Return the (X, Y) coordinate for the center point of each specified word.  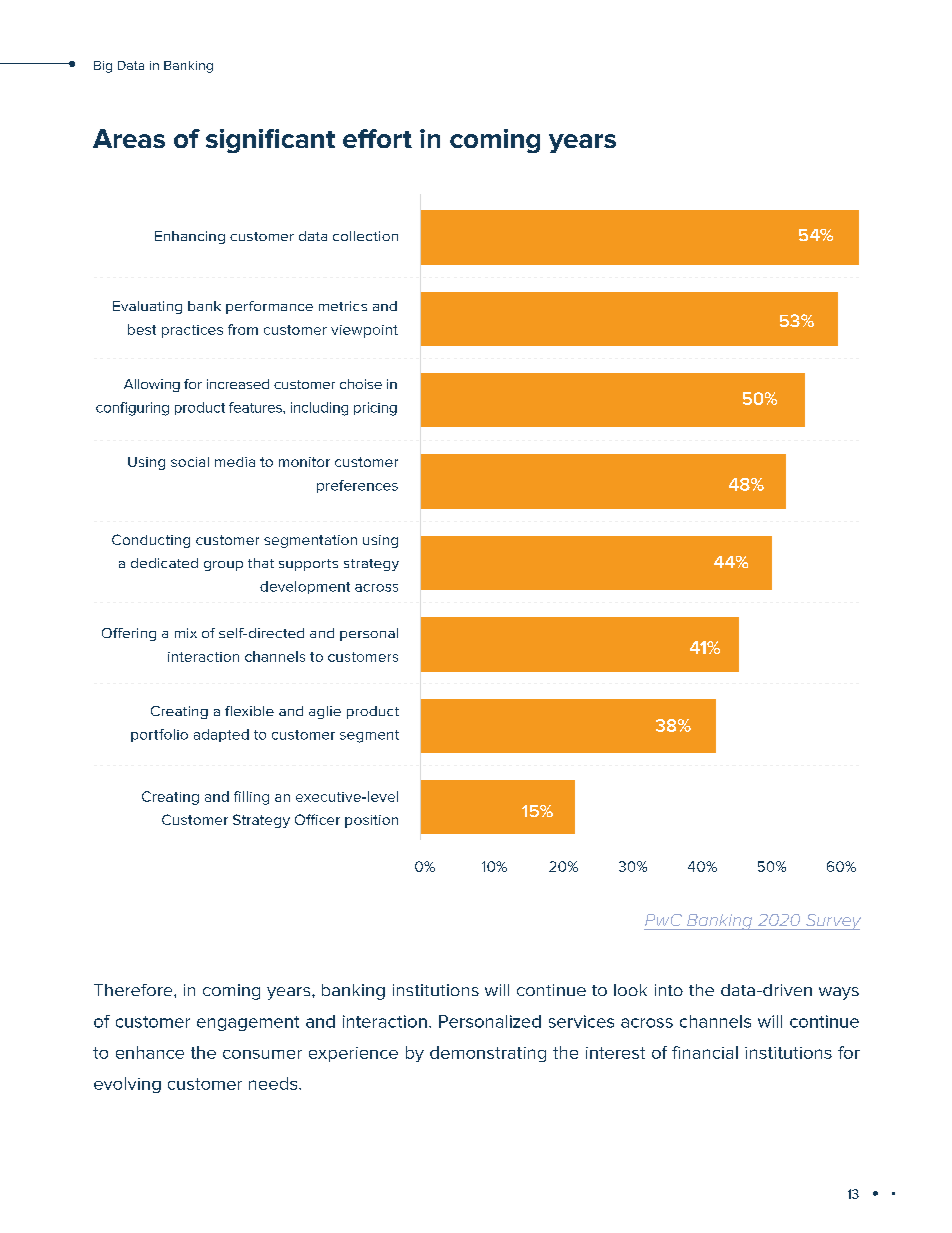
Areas (129, 138)
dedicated (164, 563)
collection (365, 236)
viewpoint (364, 331)
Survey (832, 922)
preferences (357, 486)
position (371, 821)
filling (251, 798)
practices (192, 331)
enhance (150, 1052)
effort (377, 138)
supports (308, 565)
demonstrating (488, 1054)
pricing (375, 409)
